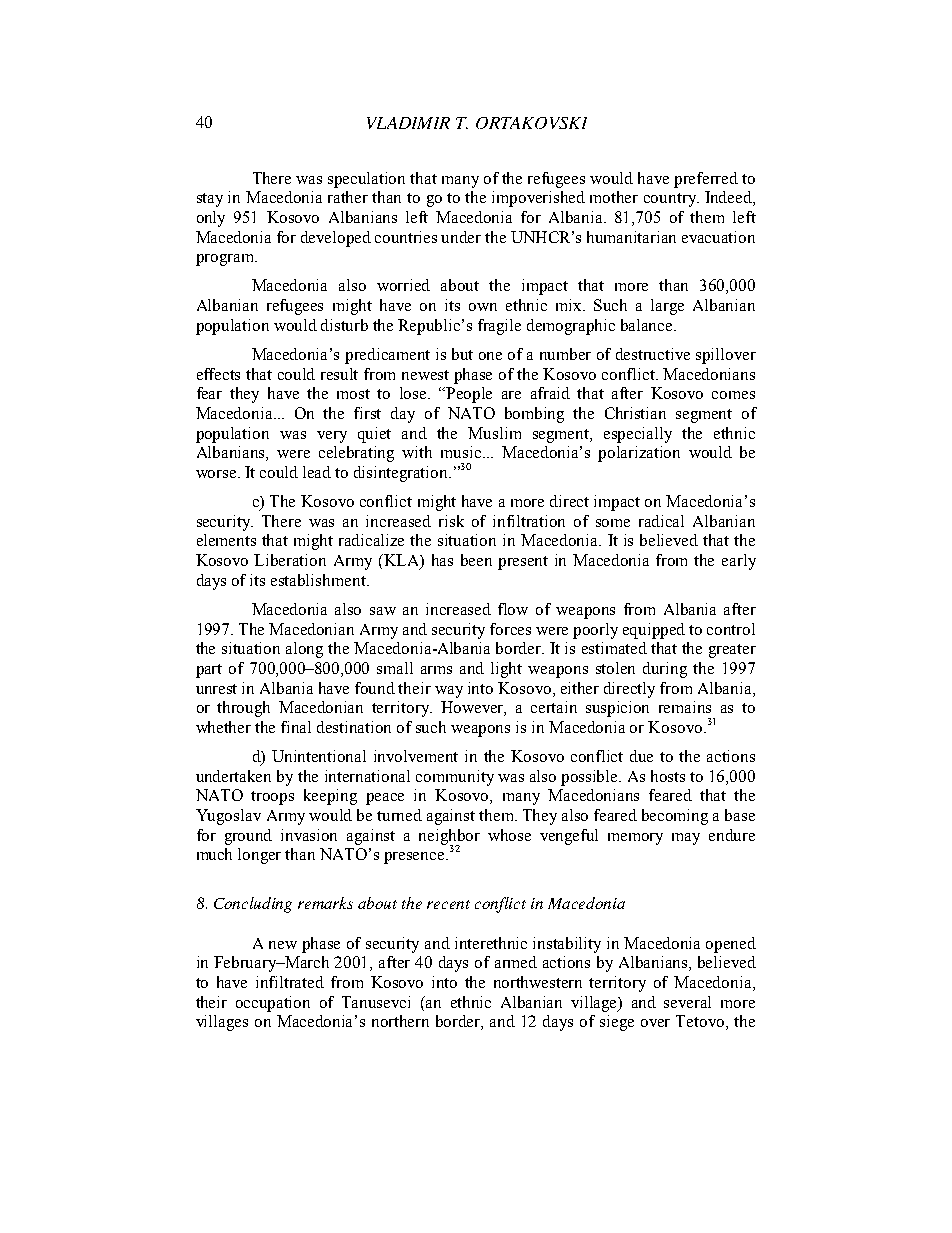  I want to click on Liberation, so click(290, 560).
